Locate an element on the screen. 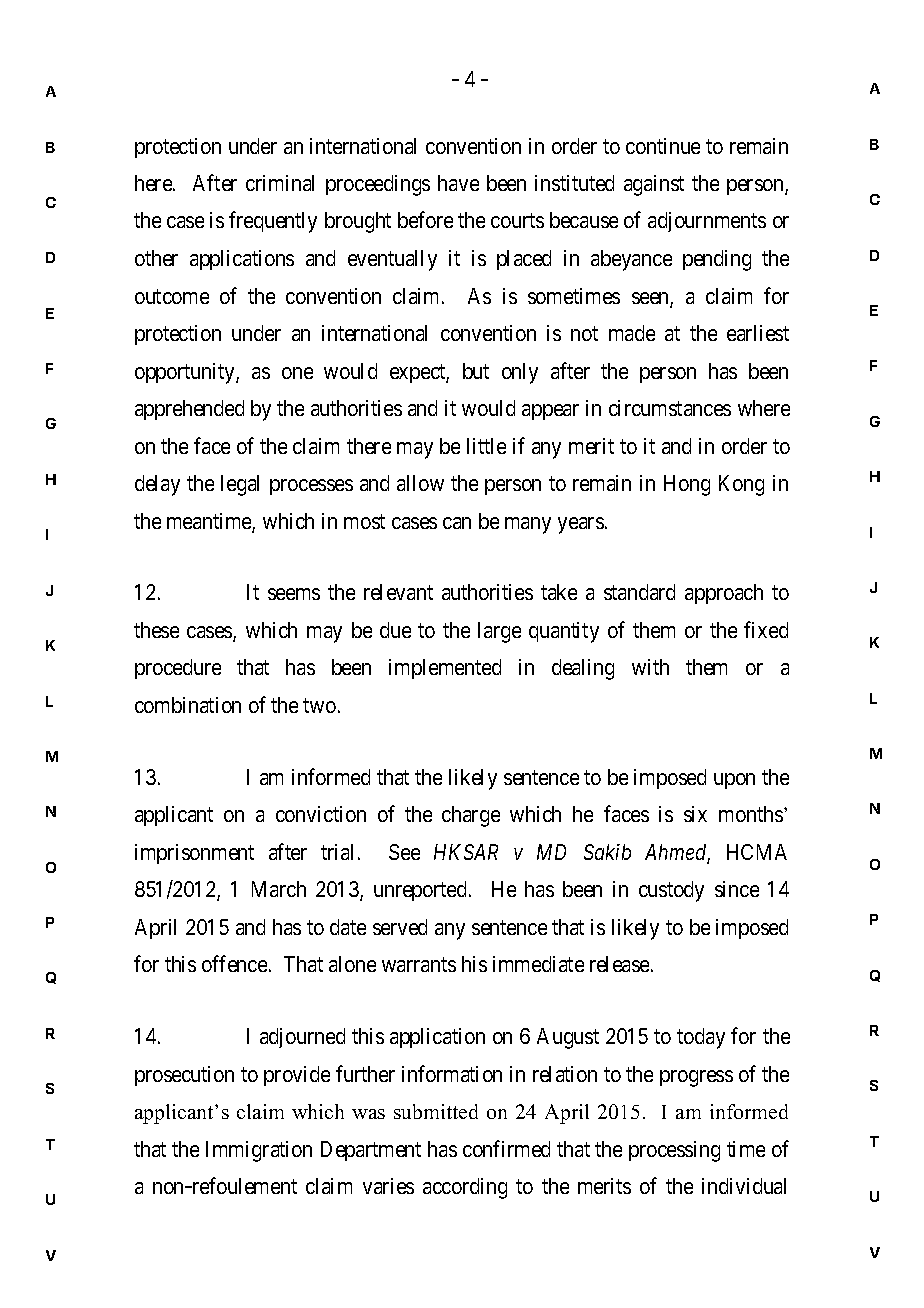 The height and width of the screenshot is (1308, 924). have is located at coordinates (458, 183).
